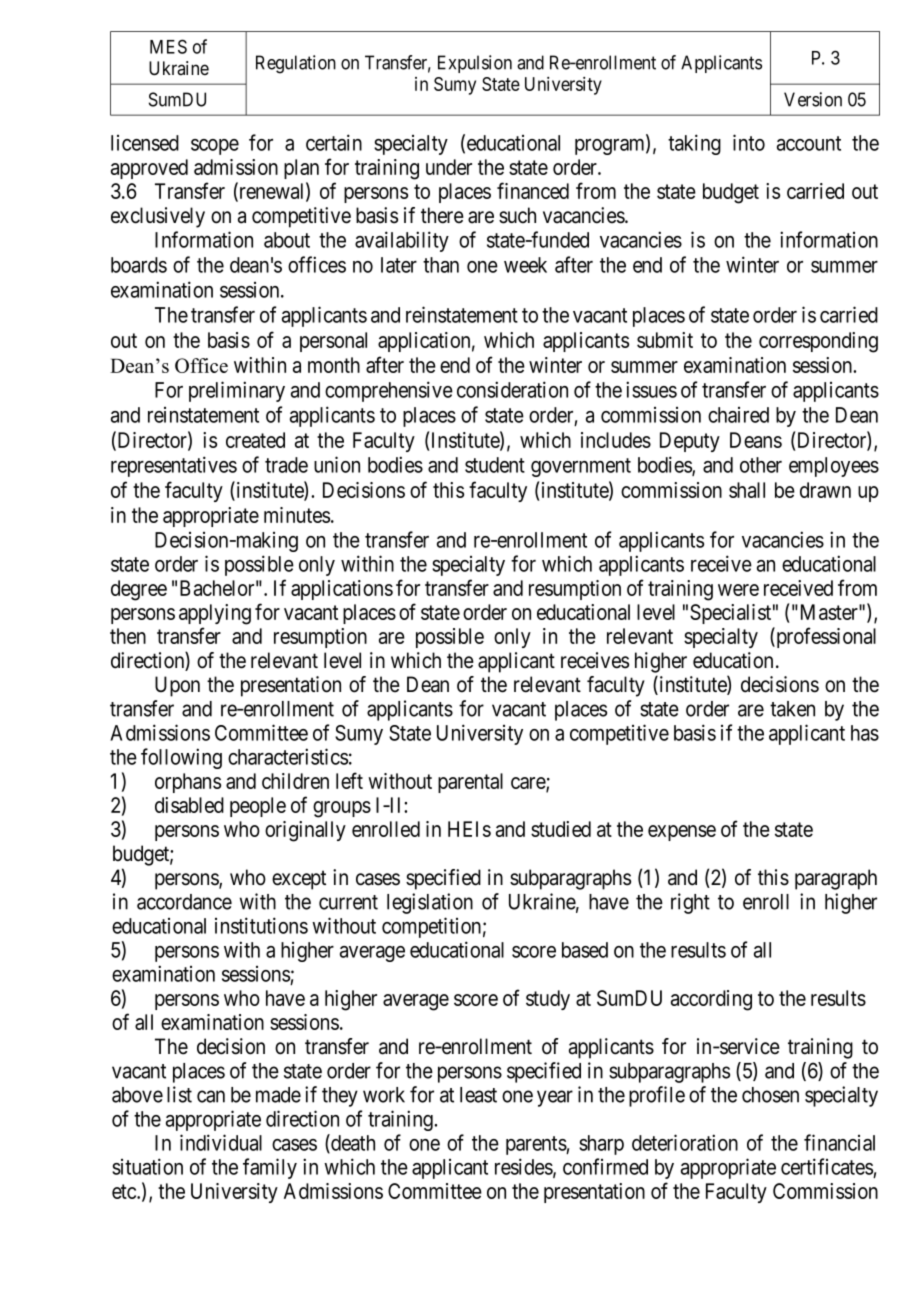  What do you see at coordinates (475, 64) in the document?
I see `Expulsion` at bounding box center [475, 64].
